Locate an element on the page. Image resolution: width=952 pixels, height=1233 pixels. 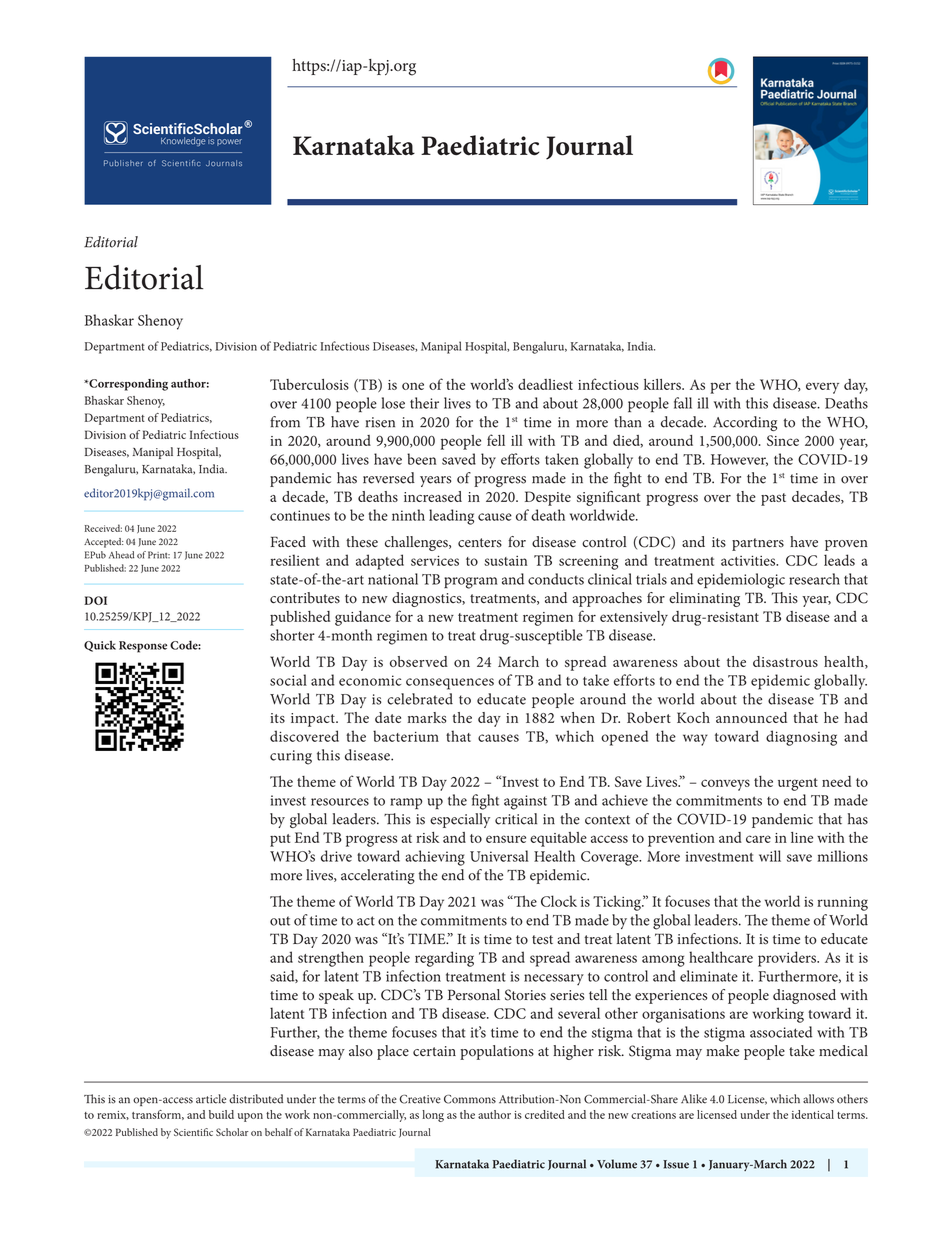
their is located at coordinates (424, 403).
